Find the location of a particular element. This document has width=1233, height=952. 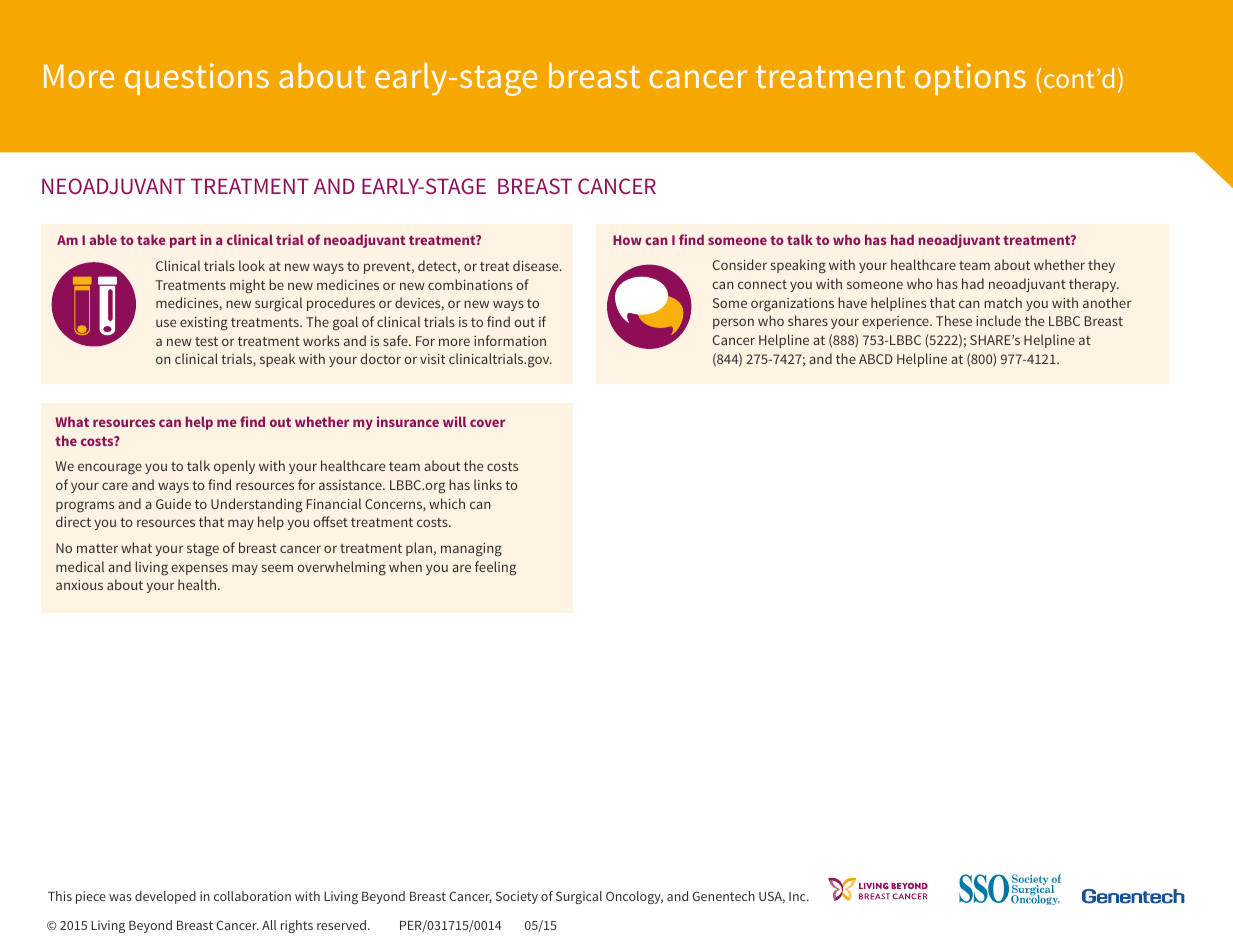

How is located at coordinates (627, 240).
